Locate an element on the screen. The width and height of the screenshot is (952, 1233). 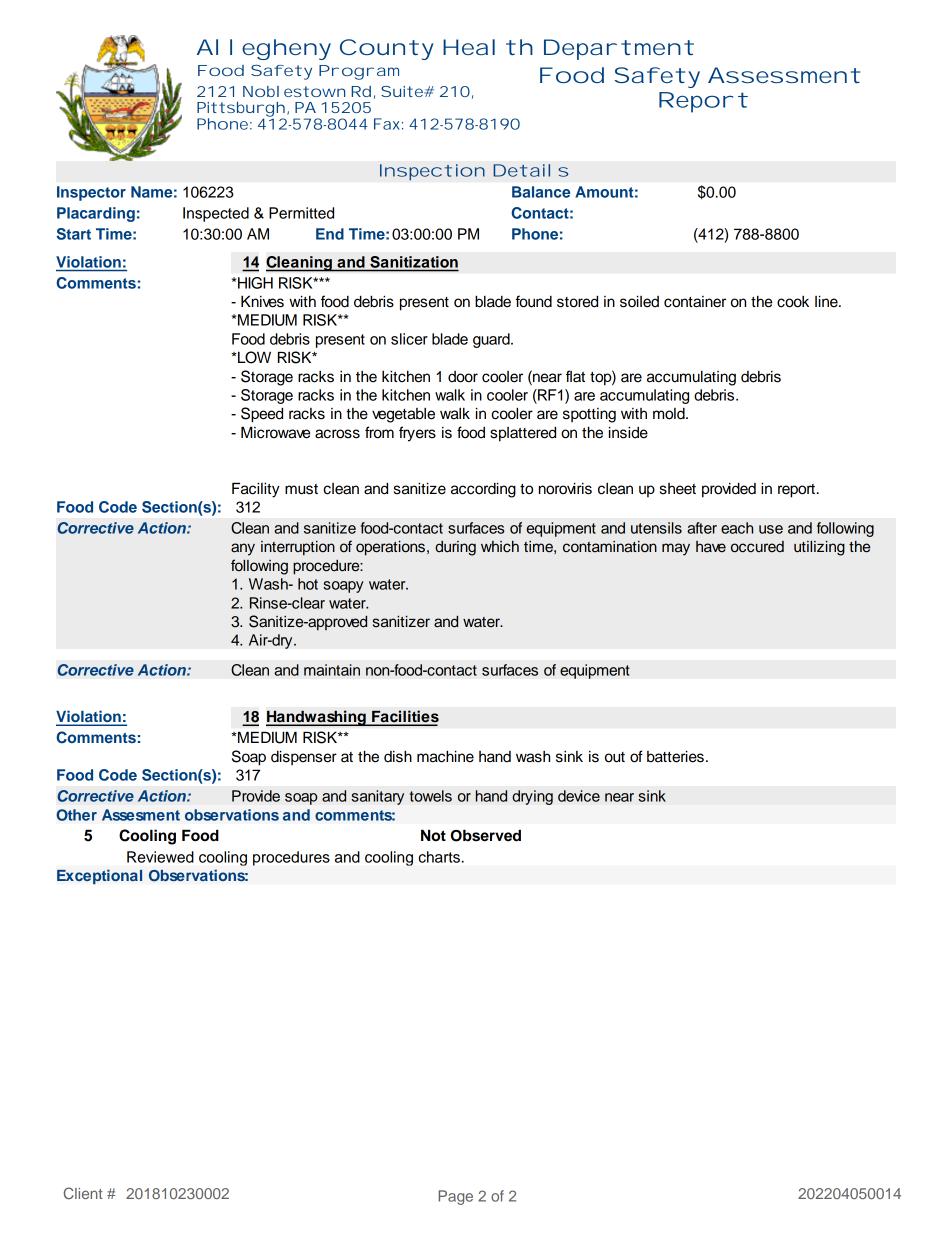
Reviewed is located at coordinates (160, 857).
